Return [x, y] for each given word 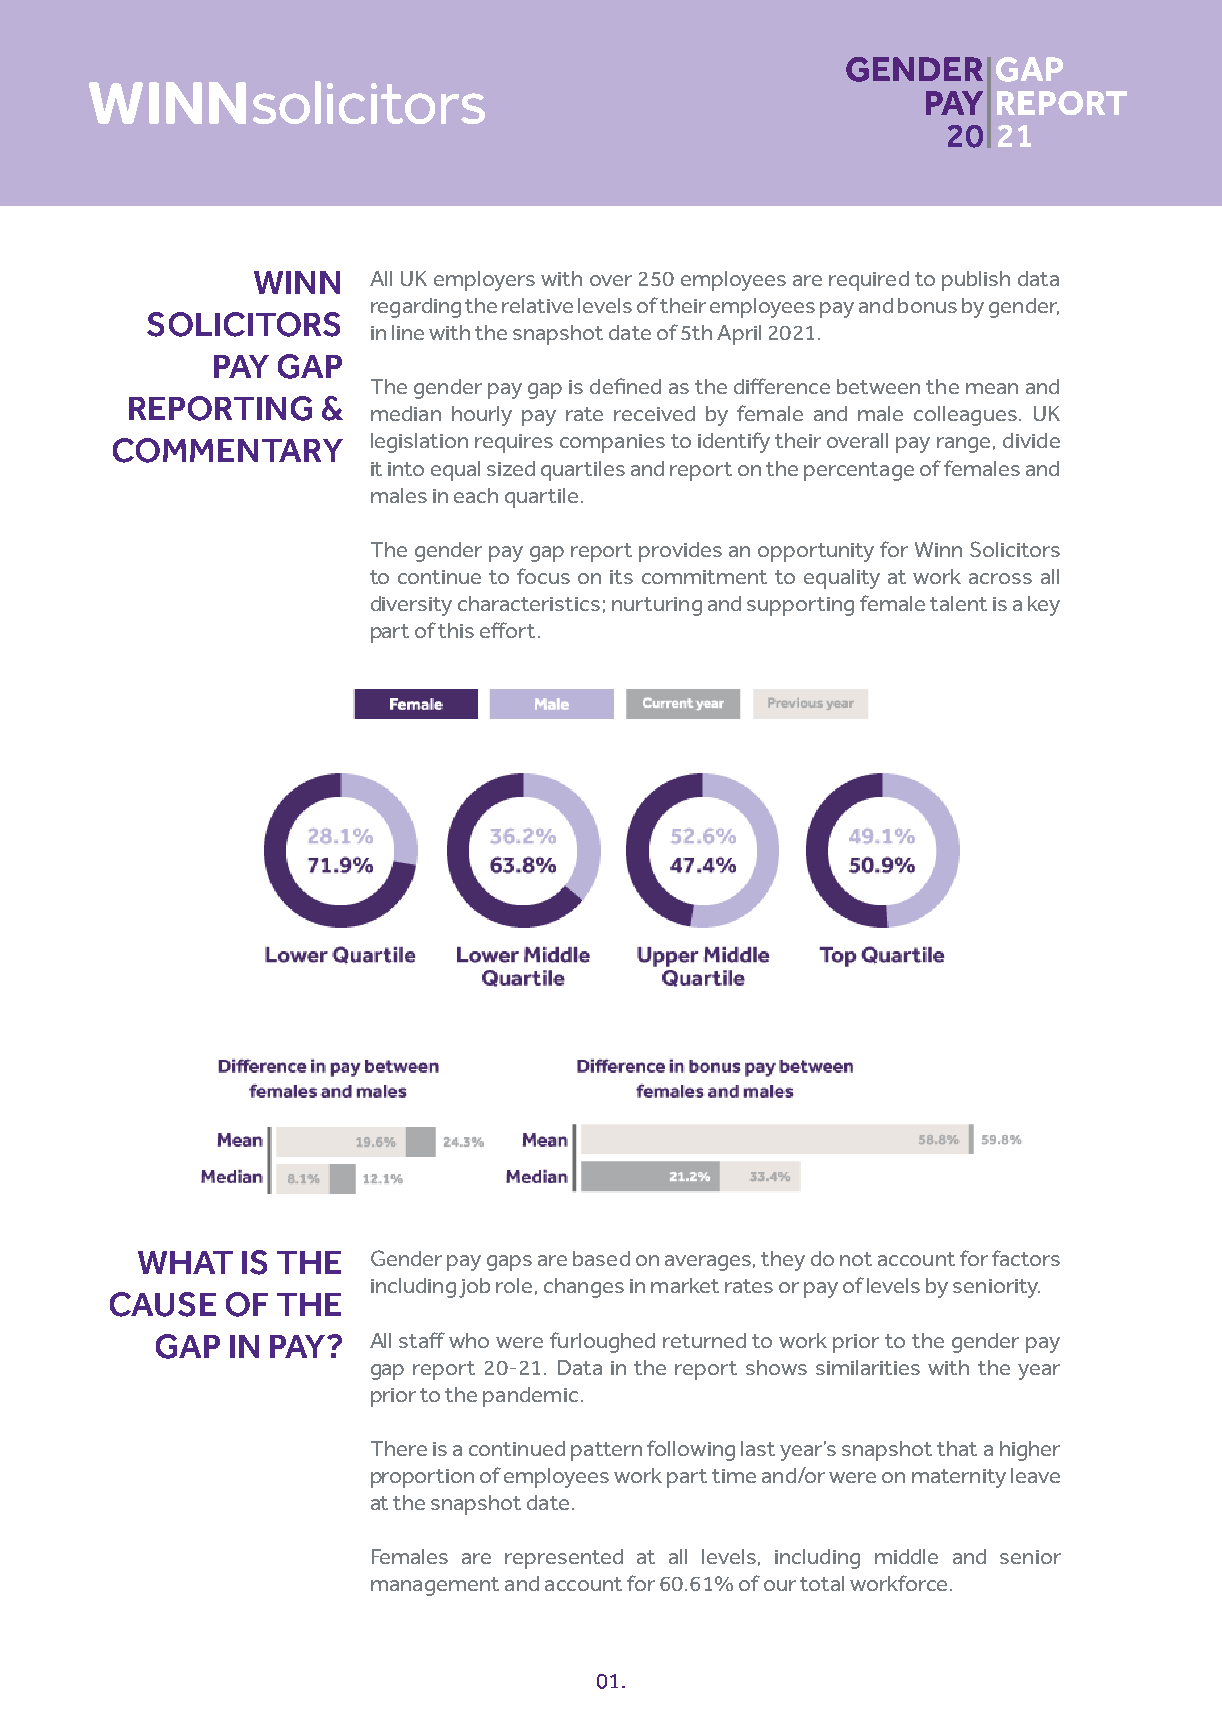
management [435, 1586]
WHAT [185, 1262]
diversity [411, 606]
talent [958, 603]
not [856, 1259]
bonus [927, 305]
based [601, 1258]
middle [906, 1556]
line [408, 332]
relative [537, 305]
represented [564, 1559]
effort [509, 630]
